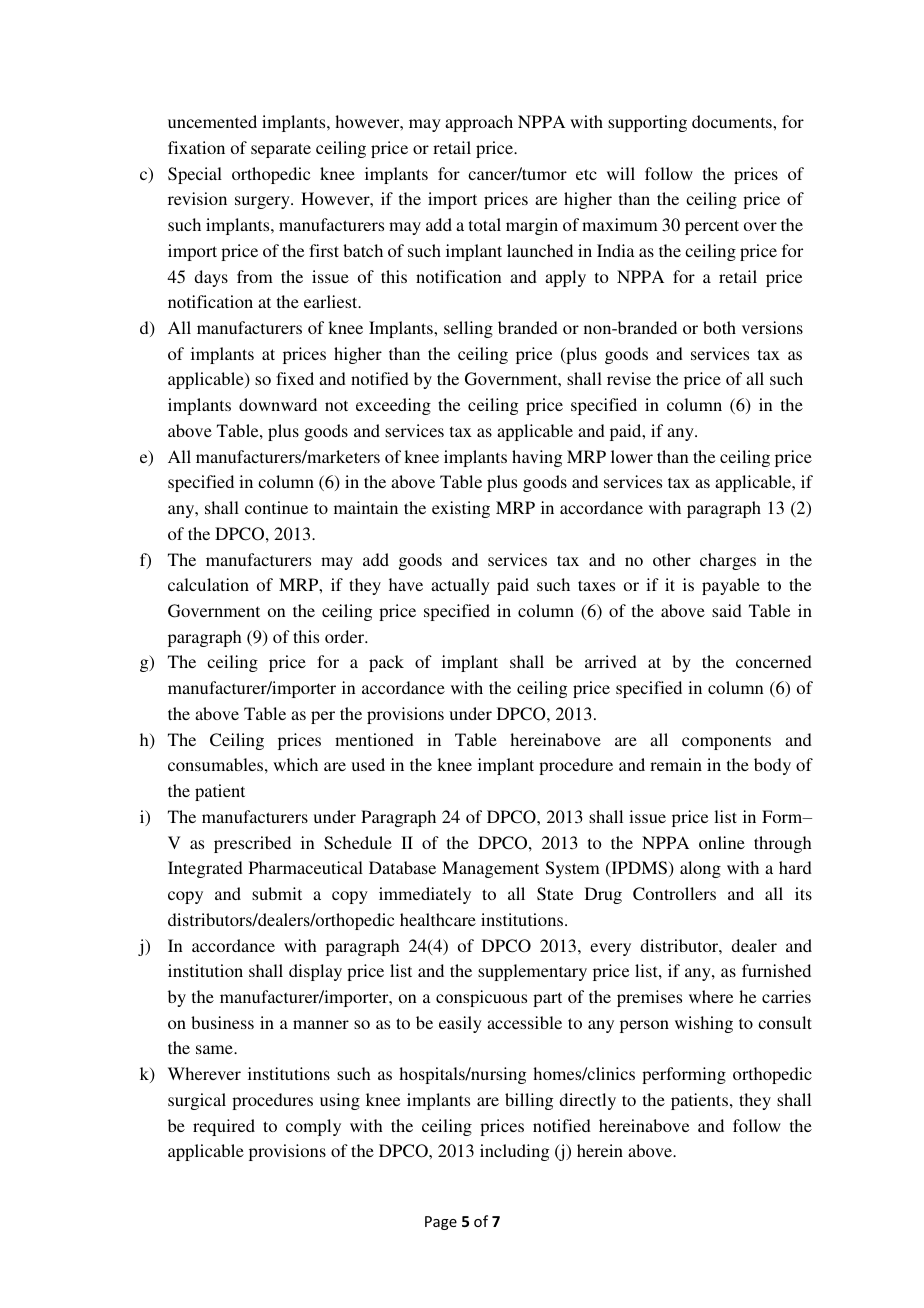  I want to click on required, so click(224, 1127).
